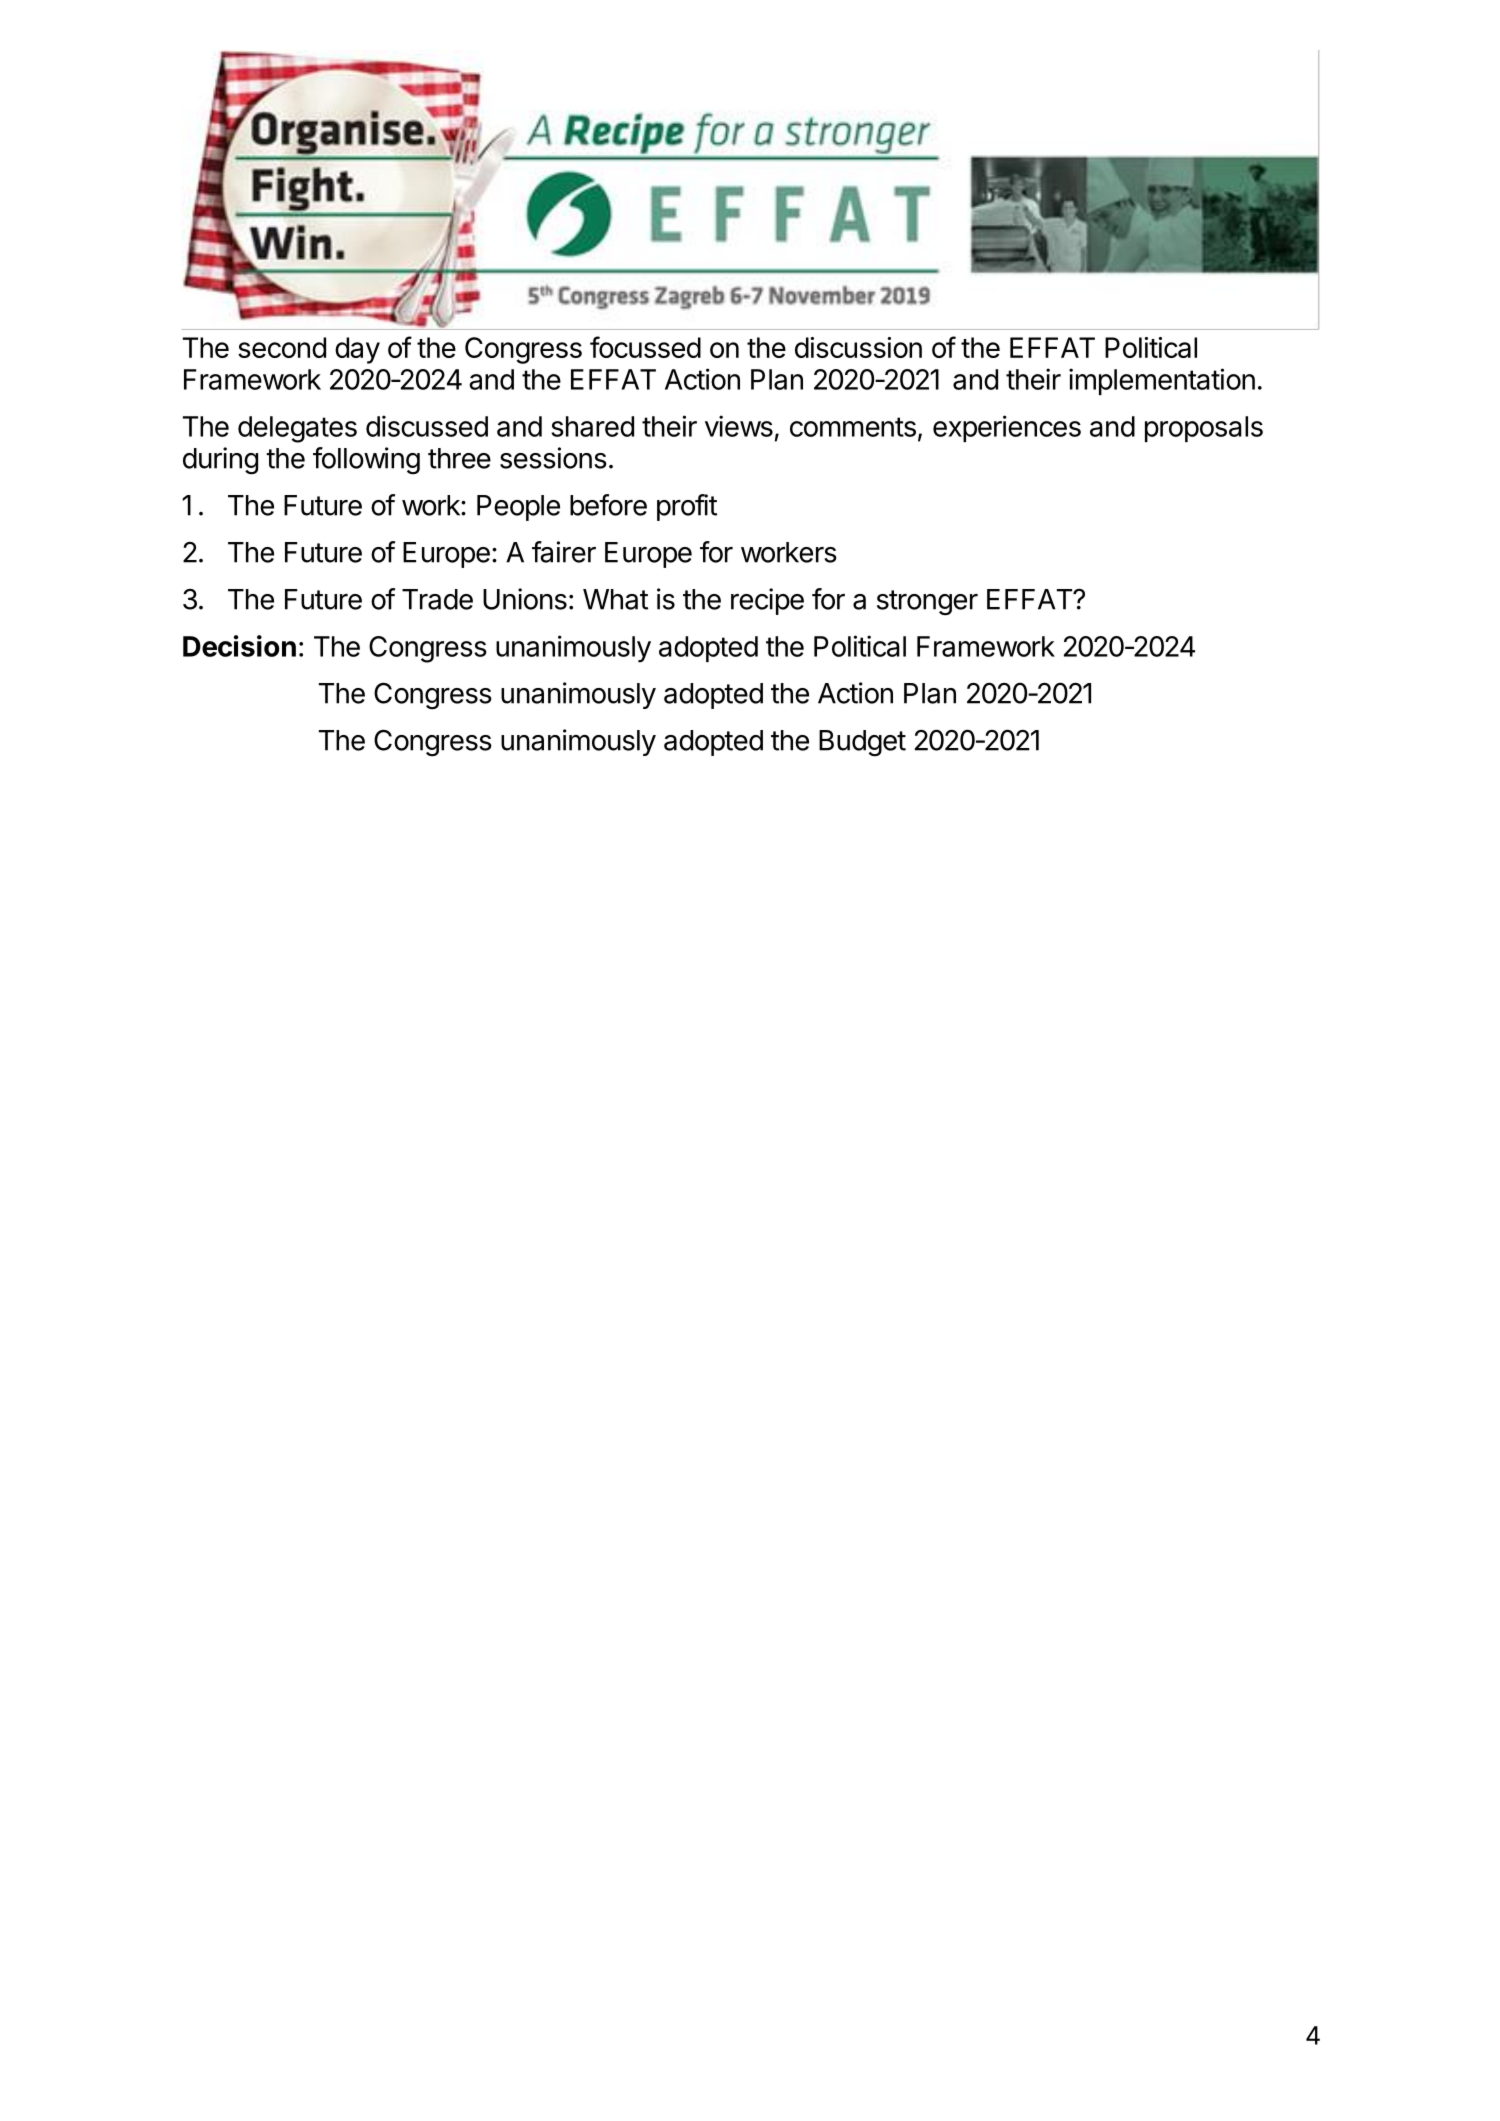  Describe the element at coordinates (687, 507) in the page. I see `profit` at that location.
